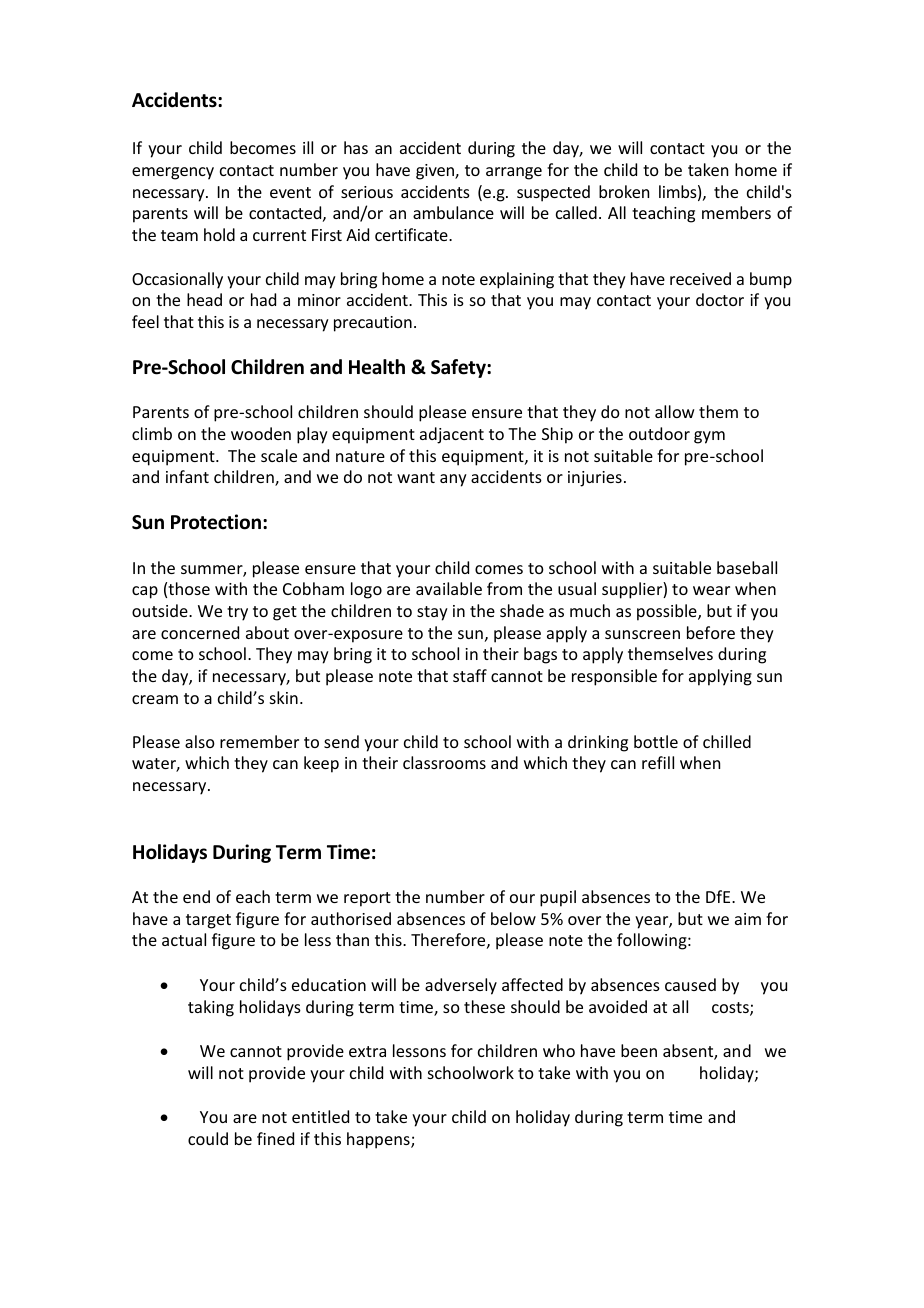 The height and width of the screenshot is (1308, 924). I want to click on classrooms, so click(444, 762).
